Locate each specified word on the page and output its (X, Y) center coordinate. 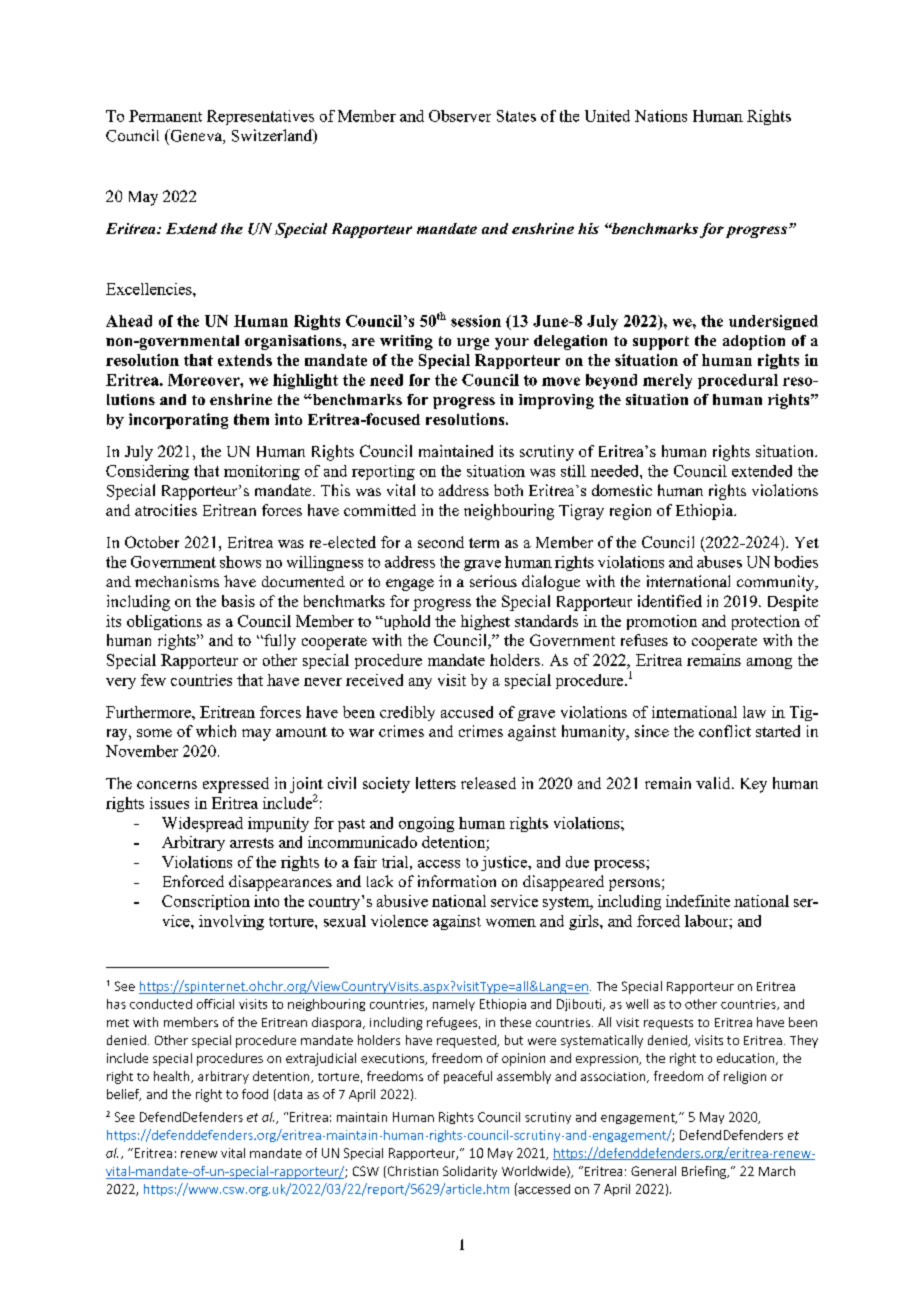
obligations (164, 622)
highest (485, 622)
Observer (460, 116)
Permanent (165, 116)
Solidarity (470, 1172)
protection (766, 622)
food (255, 1094)
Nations (661, 116)
